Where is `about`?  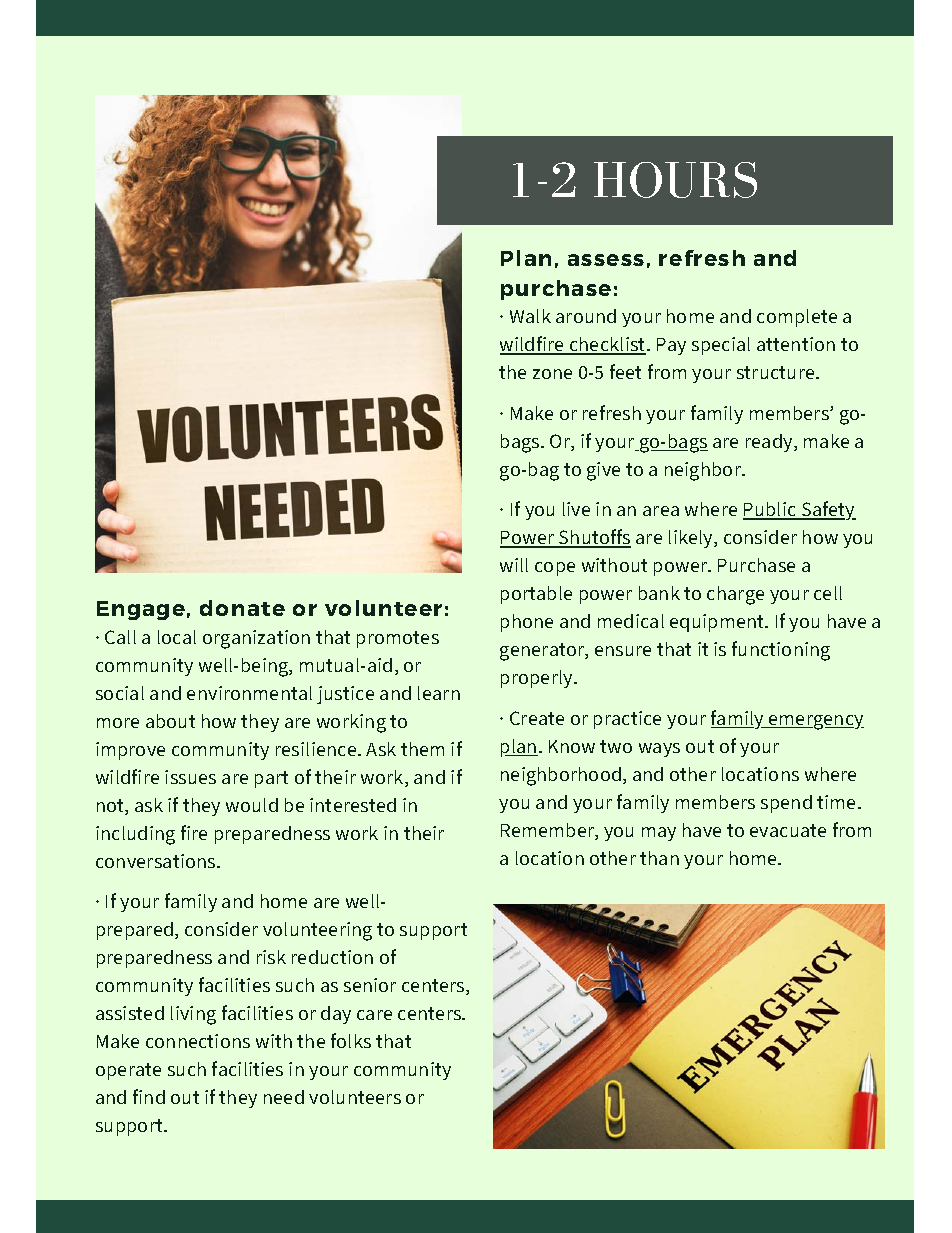 about is located at coordinates (170, 721).
